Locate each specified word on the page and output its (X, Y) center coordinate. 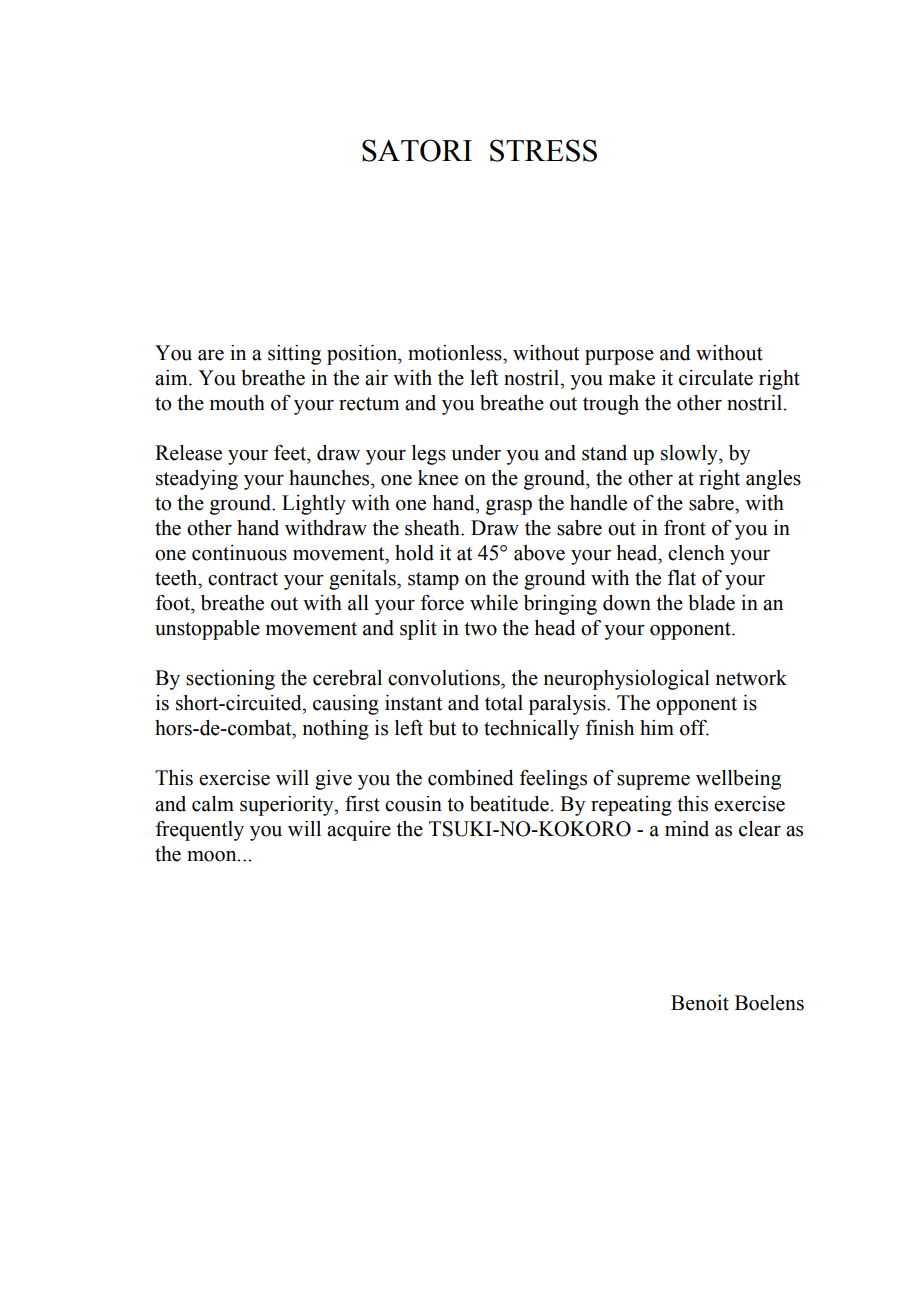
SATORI (417, 150)
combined (471, 778)
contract (243, 579)
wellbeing (738, 780)
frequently (200, 831)
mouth (237, 403)
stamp (433, 581)
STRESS (543, 150)
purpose (619, 357)
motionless (456, 353)
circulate (716, 378)
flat (682, 578)
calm (213, 804)
